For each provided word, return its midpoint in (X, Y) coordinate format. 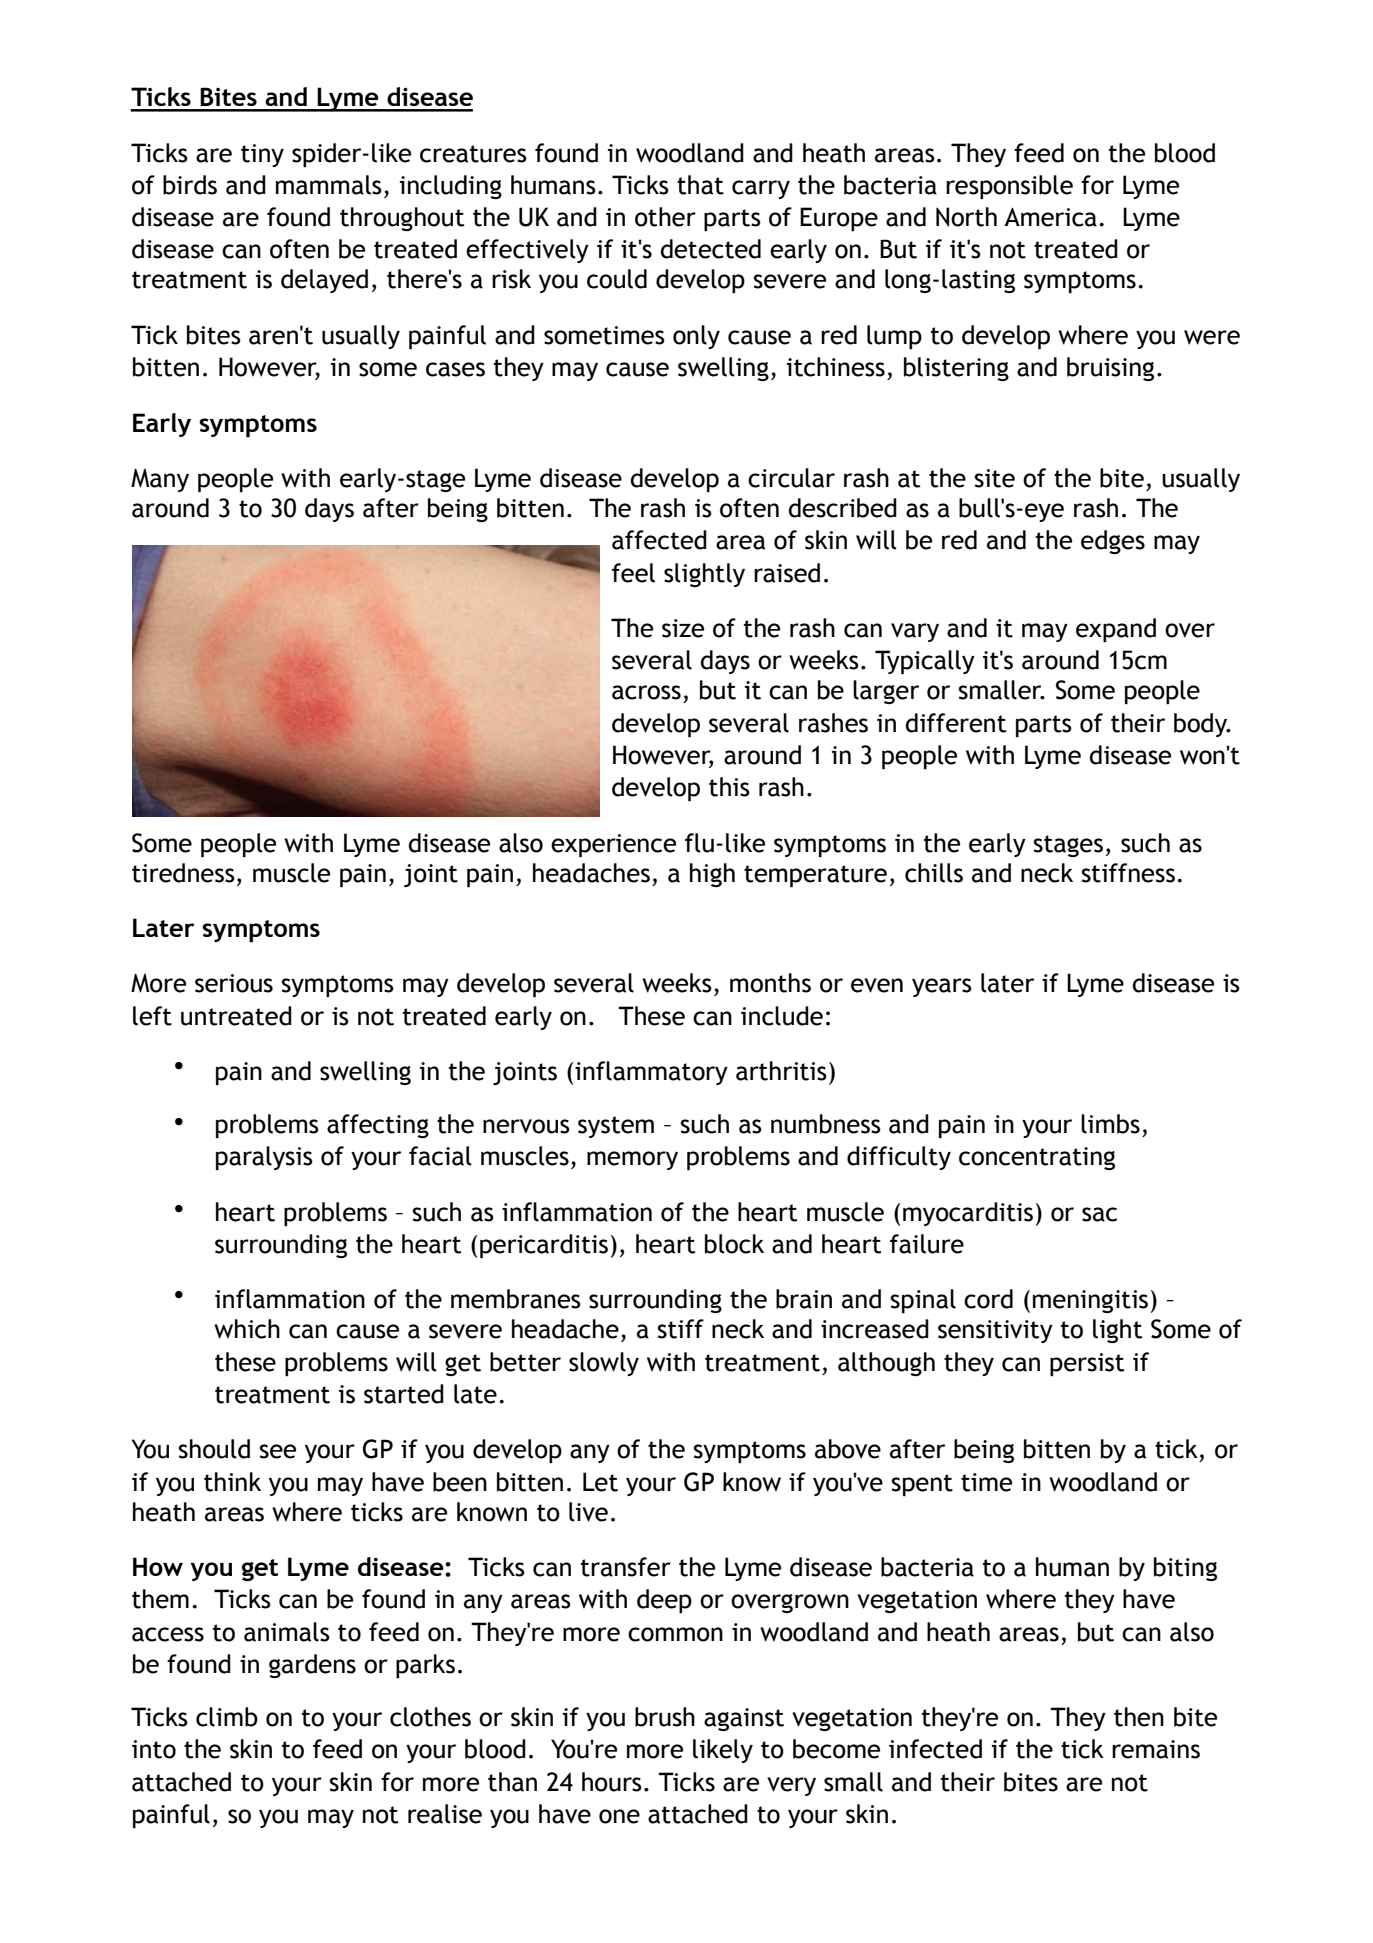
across (646, 692)
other (665, 217)
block (734, 1244)
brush (665, 1717)
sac (1099, 1214)
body (1202, 725)
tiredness (183, 873)
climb (227, 1717)
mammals (329, 185)
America (1050, 217)
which (247, 1329)
